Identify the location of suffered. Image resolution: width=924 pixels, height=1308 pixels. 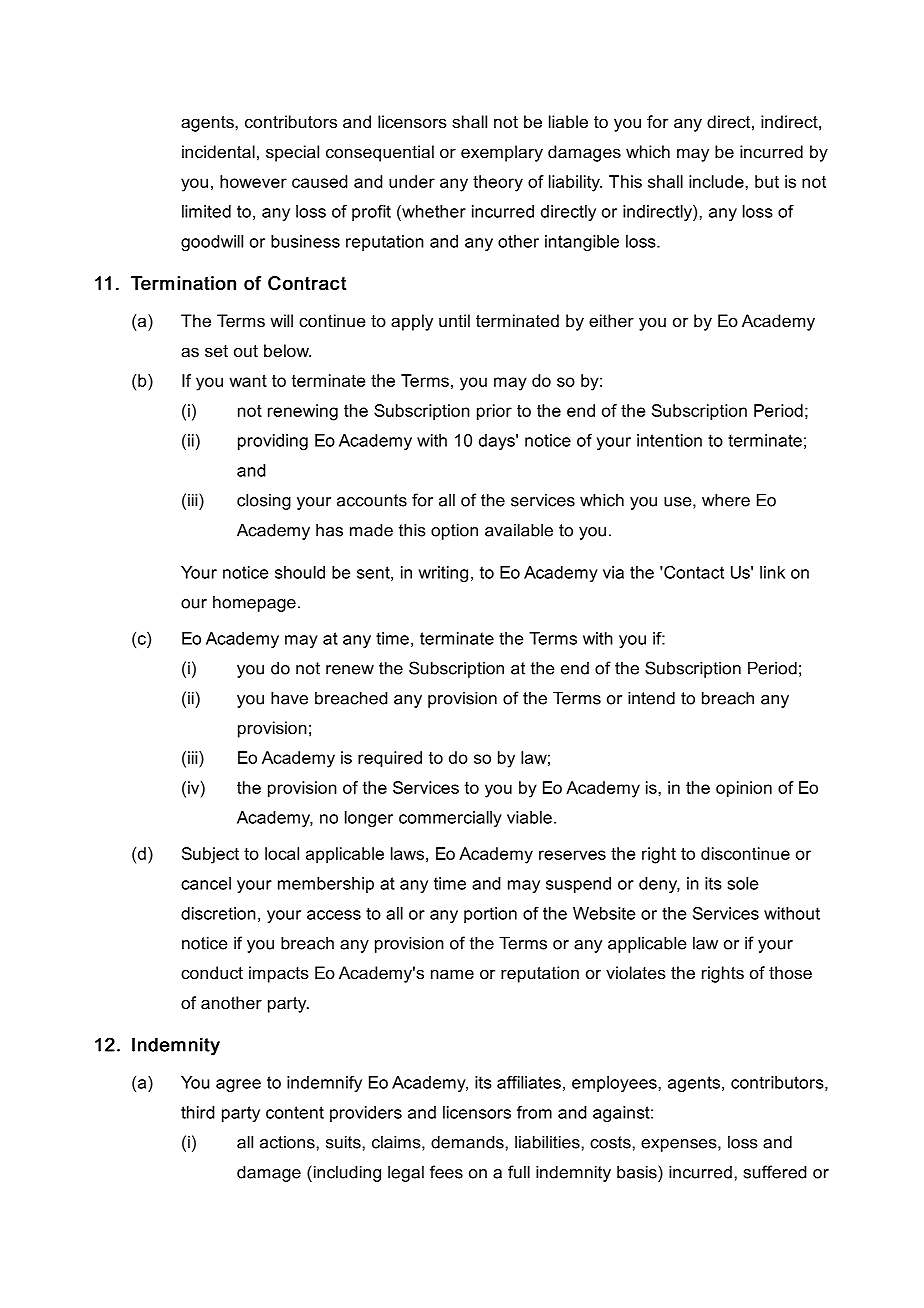
(775, 1172).
